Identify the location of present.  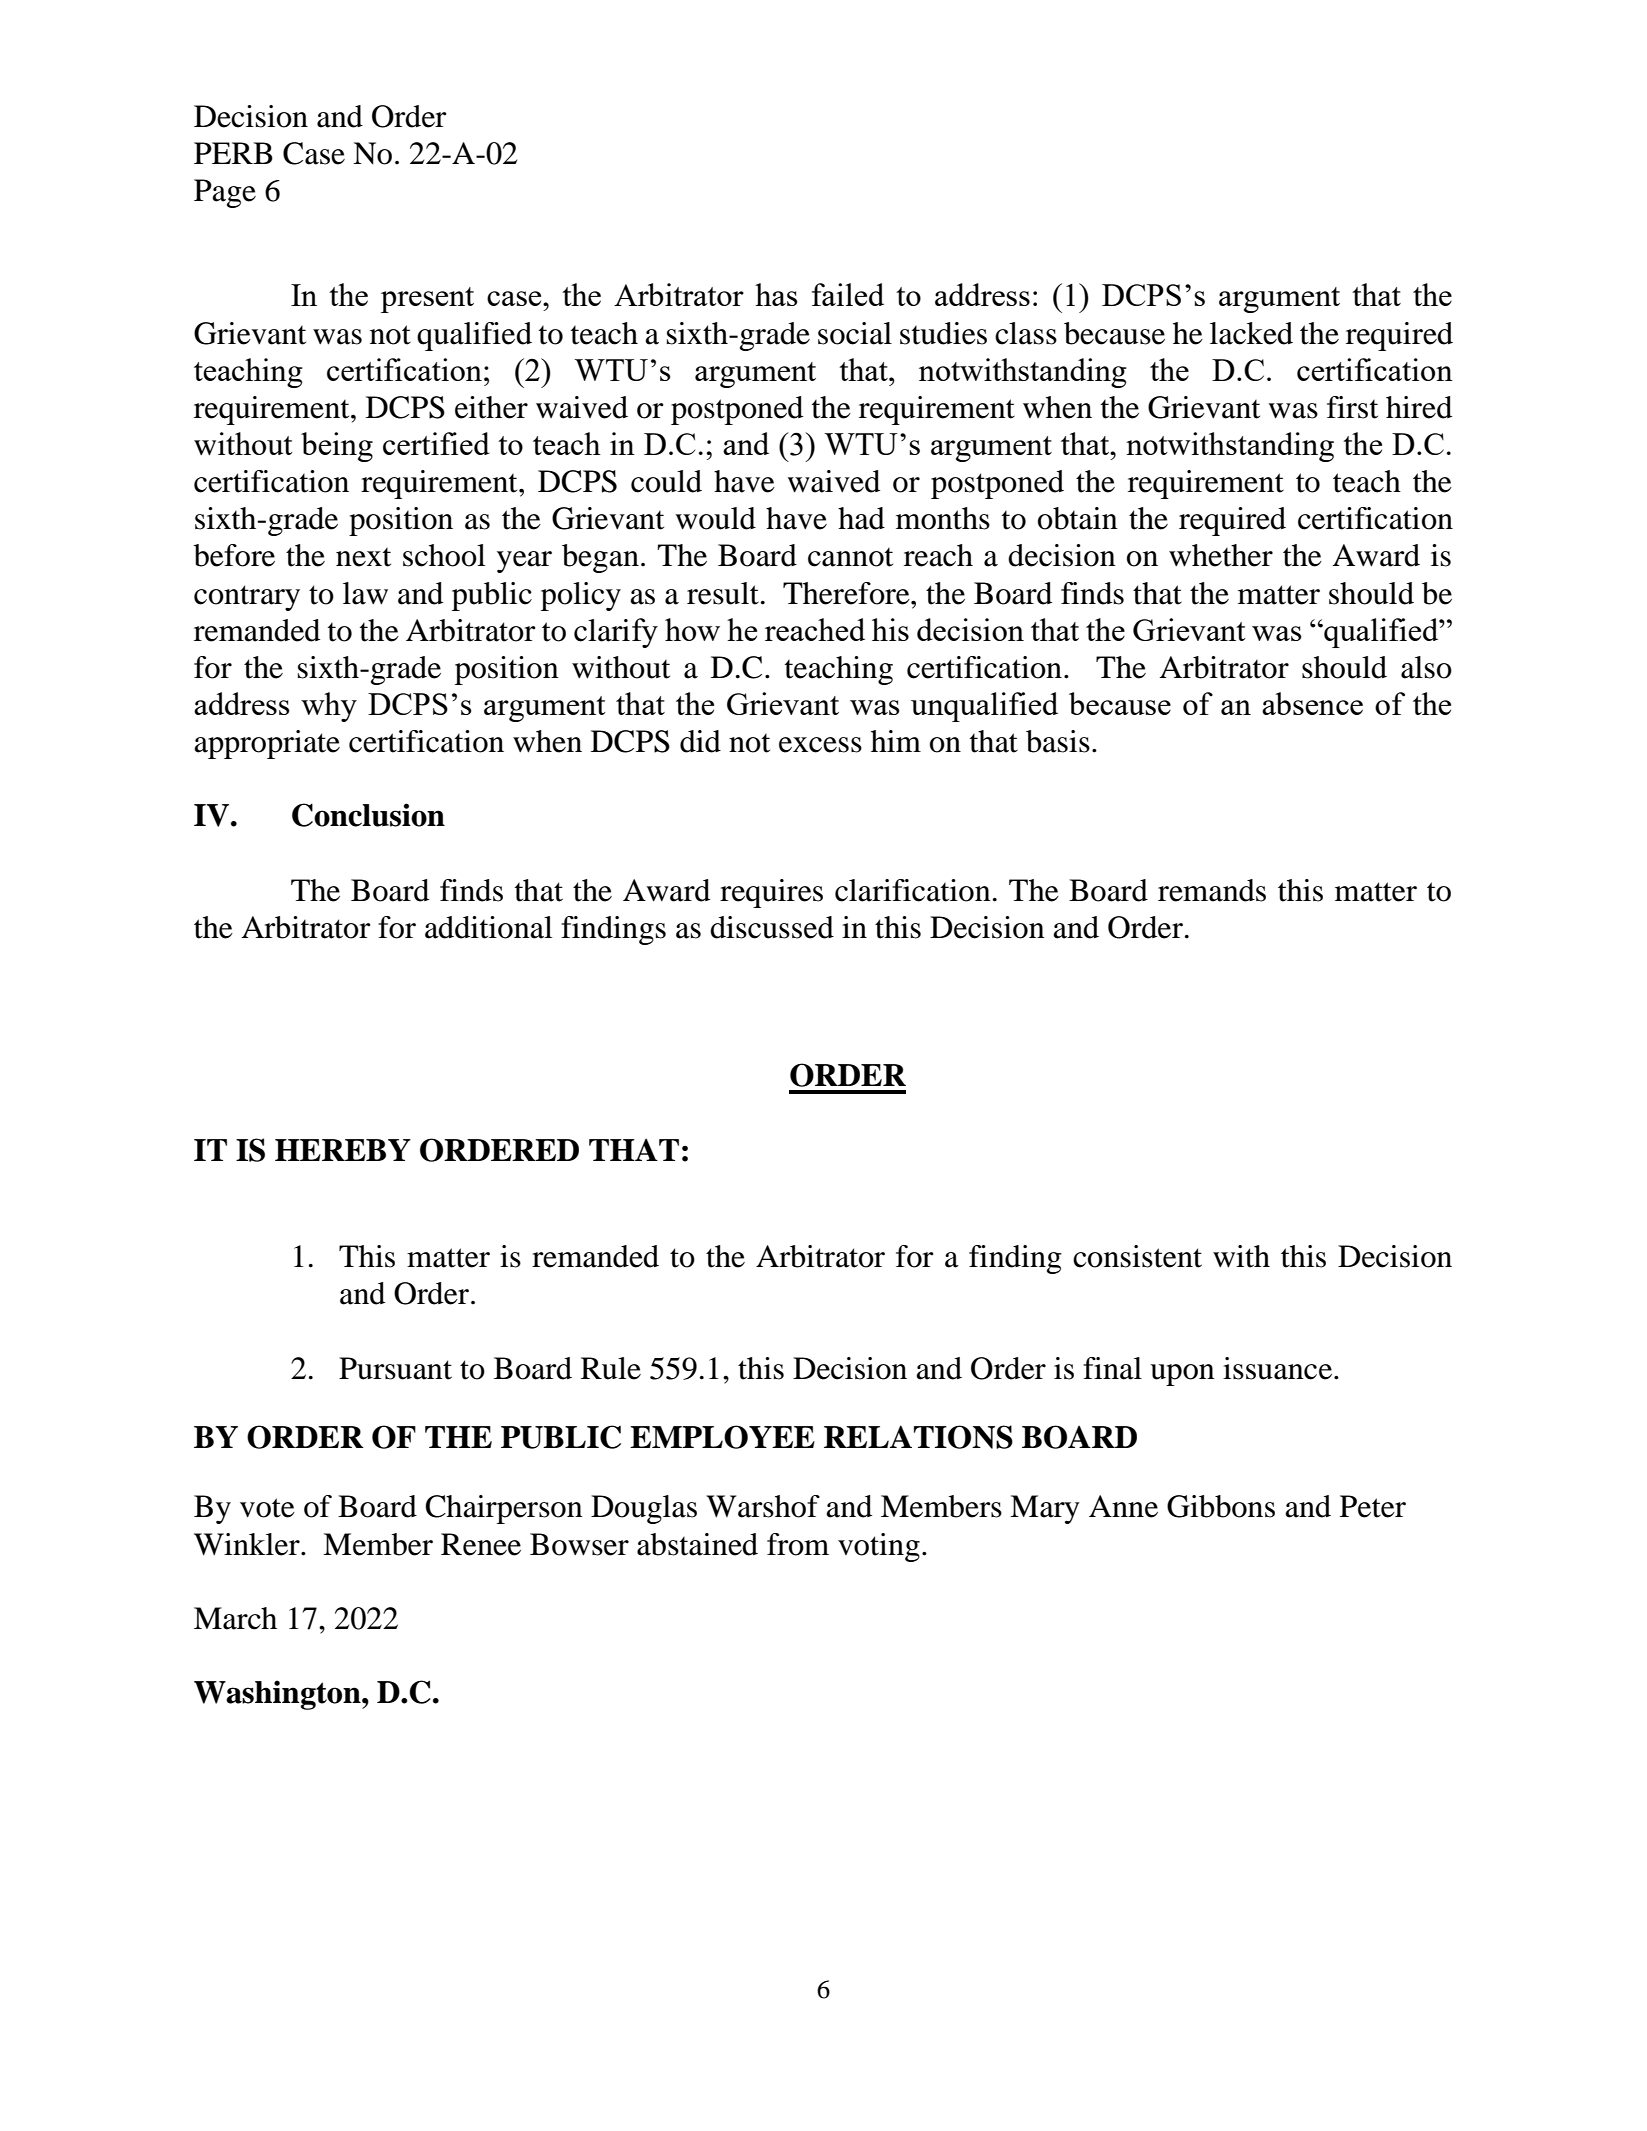
(427, 300).
